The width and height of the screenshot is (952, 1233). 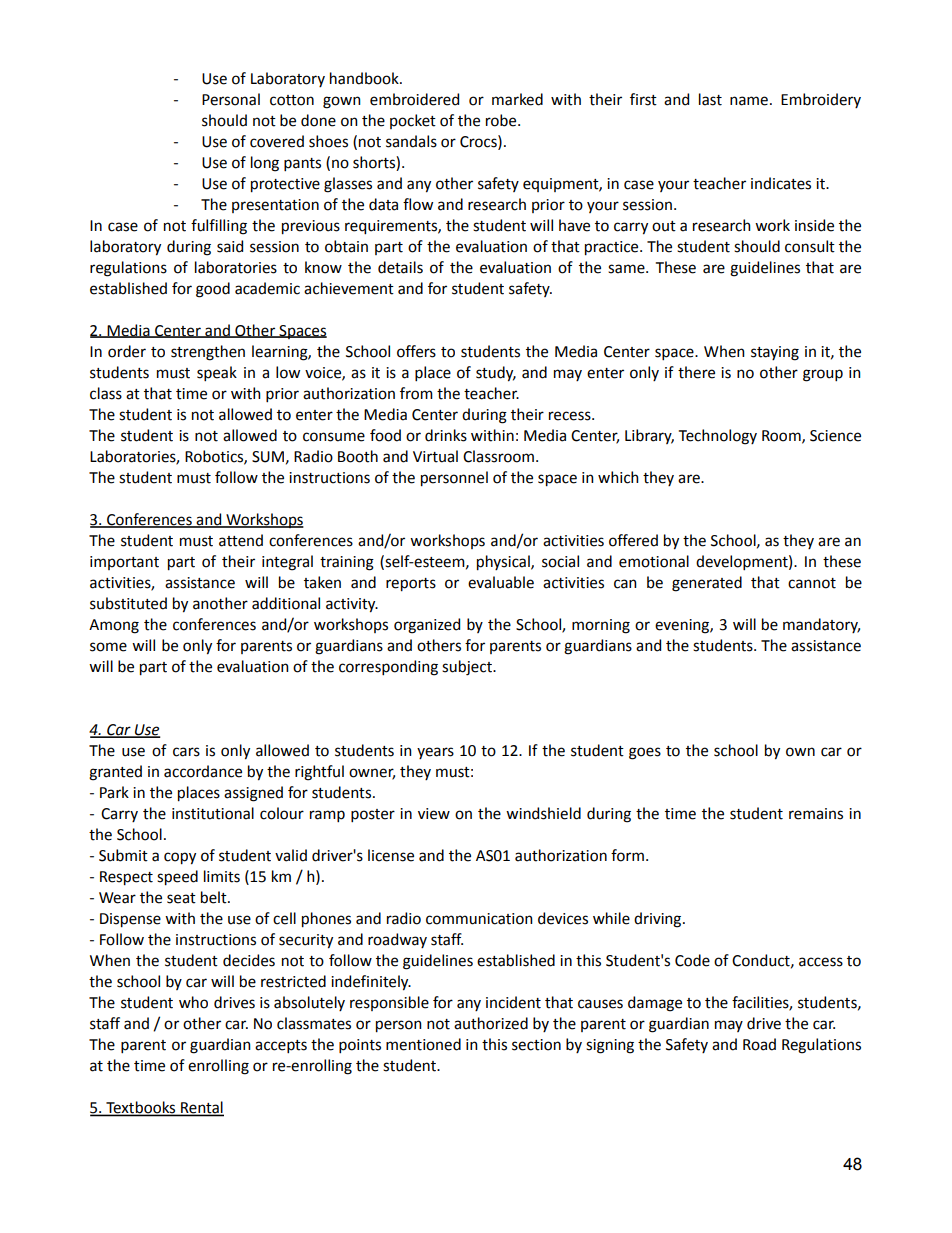 What do you see at coordinates (749, 101) in the screenshot?
I see `name` at bounding box center [749, 101].
